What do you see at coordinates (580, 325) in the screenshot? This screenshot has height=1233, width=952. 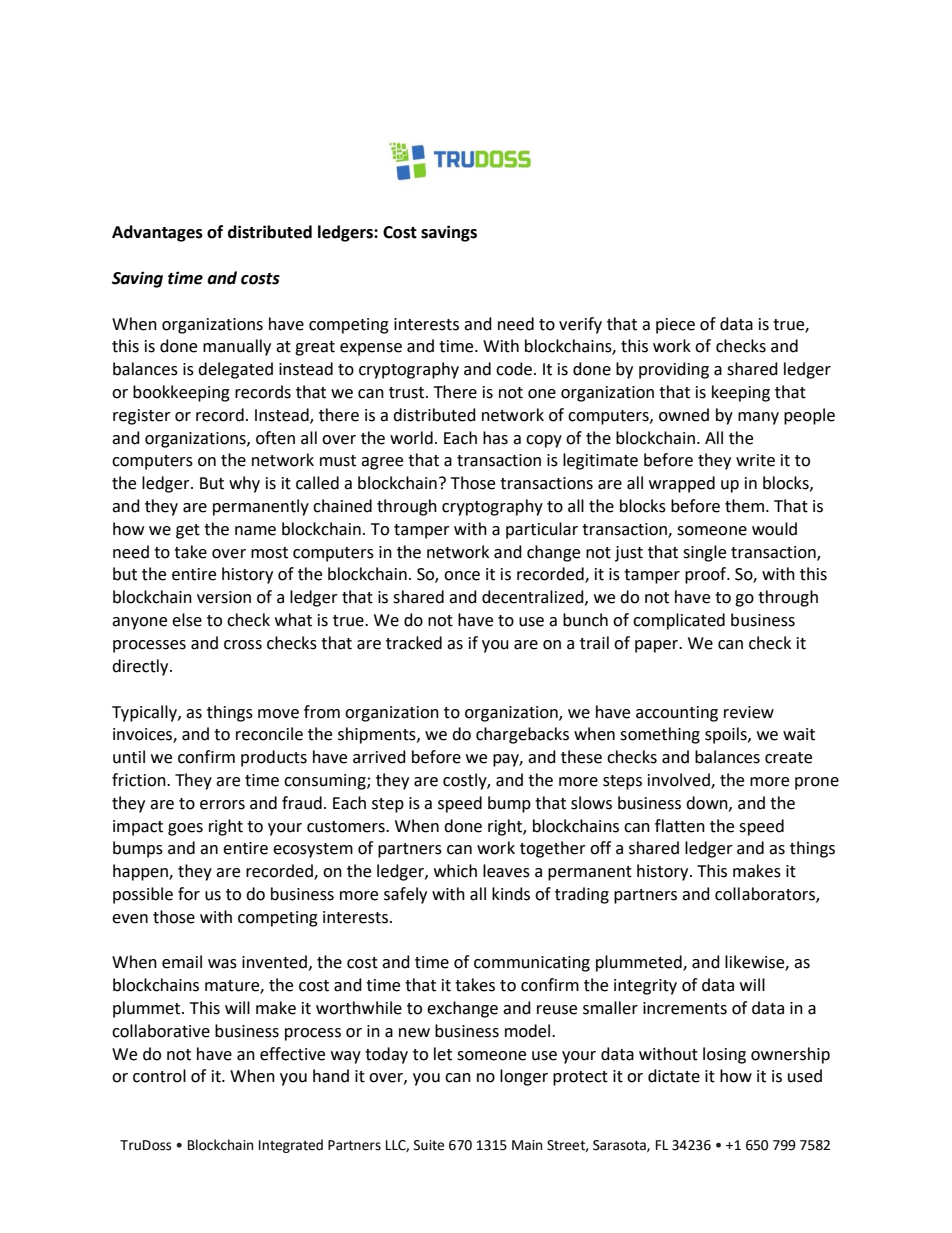 I see `verify` at bounding box center [580, 325].
